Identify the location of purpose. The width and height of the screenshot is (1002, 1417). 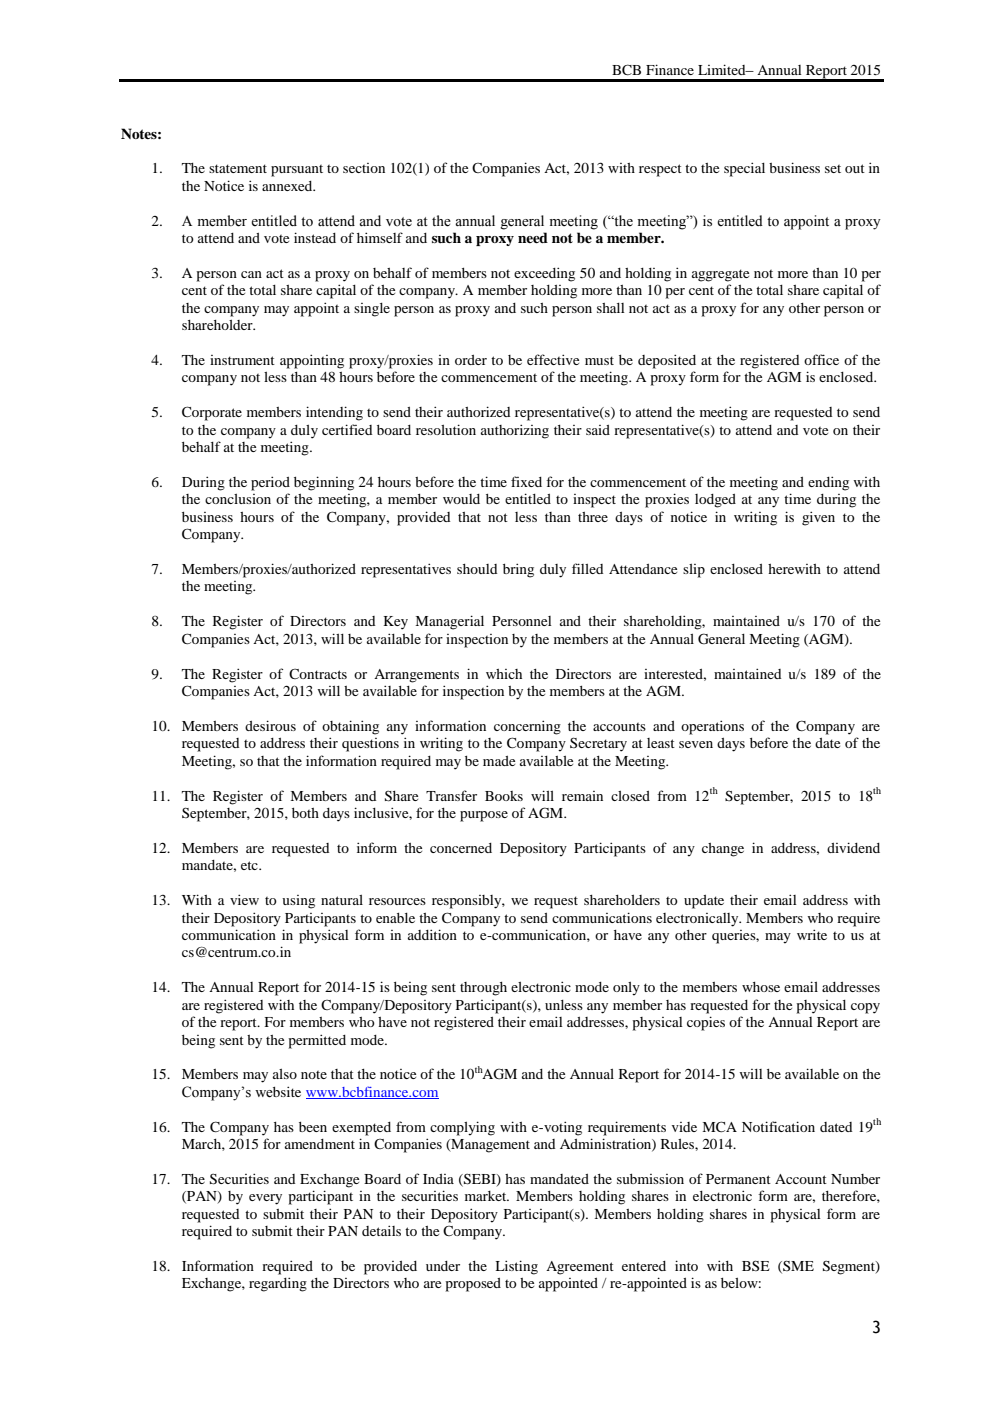
(484, 816).
